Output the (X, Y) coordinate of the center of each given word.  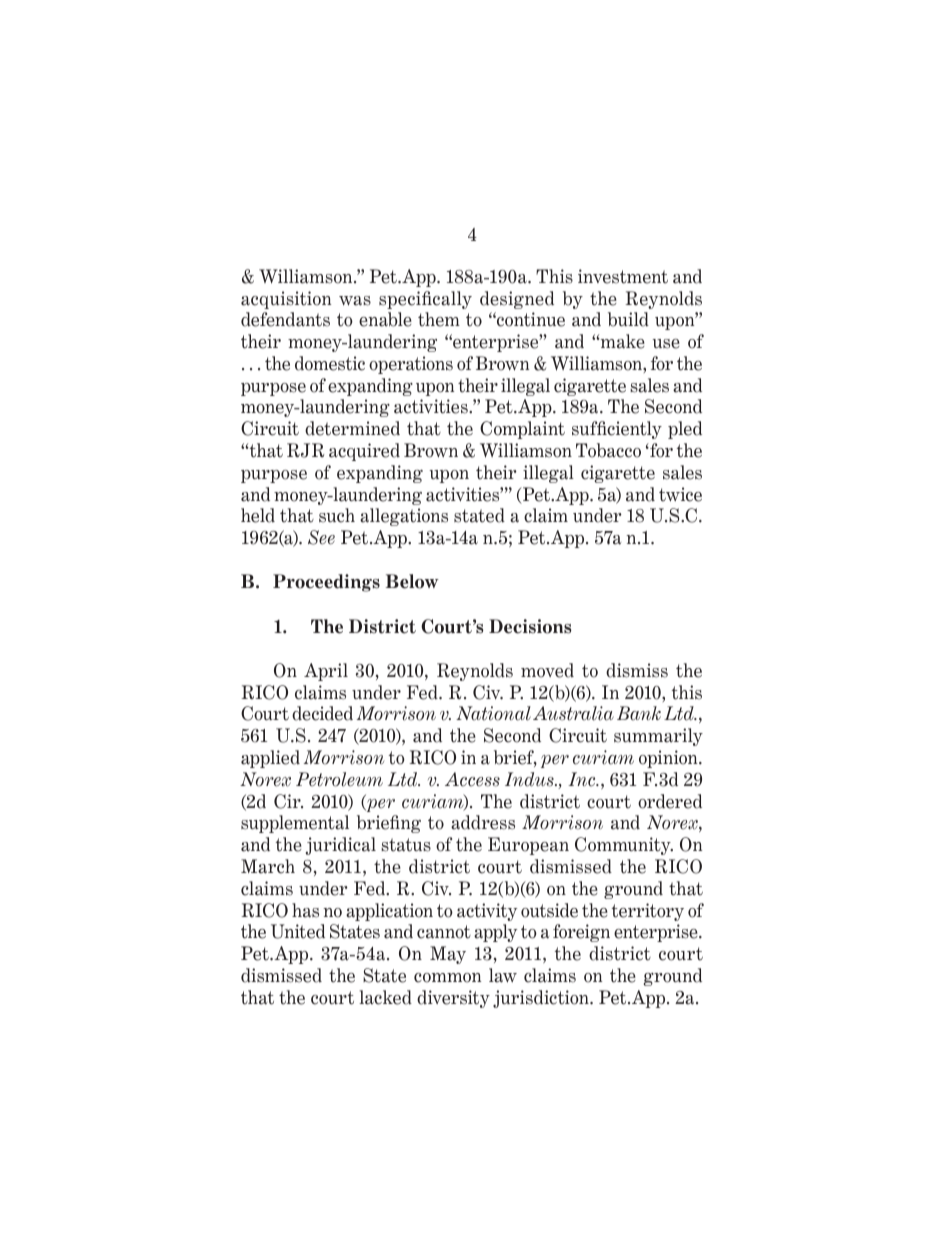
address (483, 822)
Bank (639, 713)
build (628, 319)
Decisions (530, 626)
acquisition (286, 300)
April (326, 672)
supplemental (295, 824)
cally (452, 300)
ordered (670, 801)
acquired (364, 452)
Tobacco (608, 450)
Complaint (522, 430)
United (298, 931)
